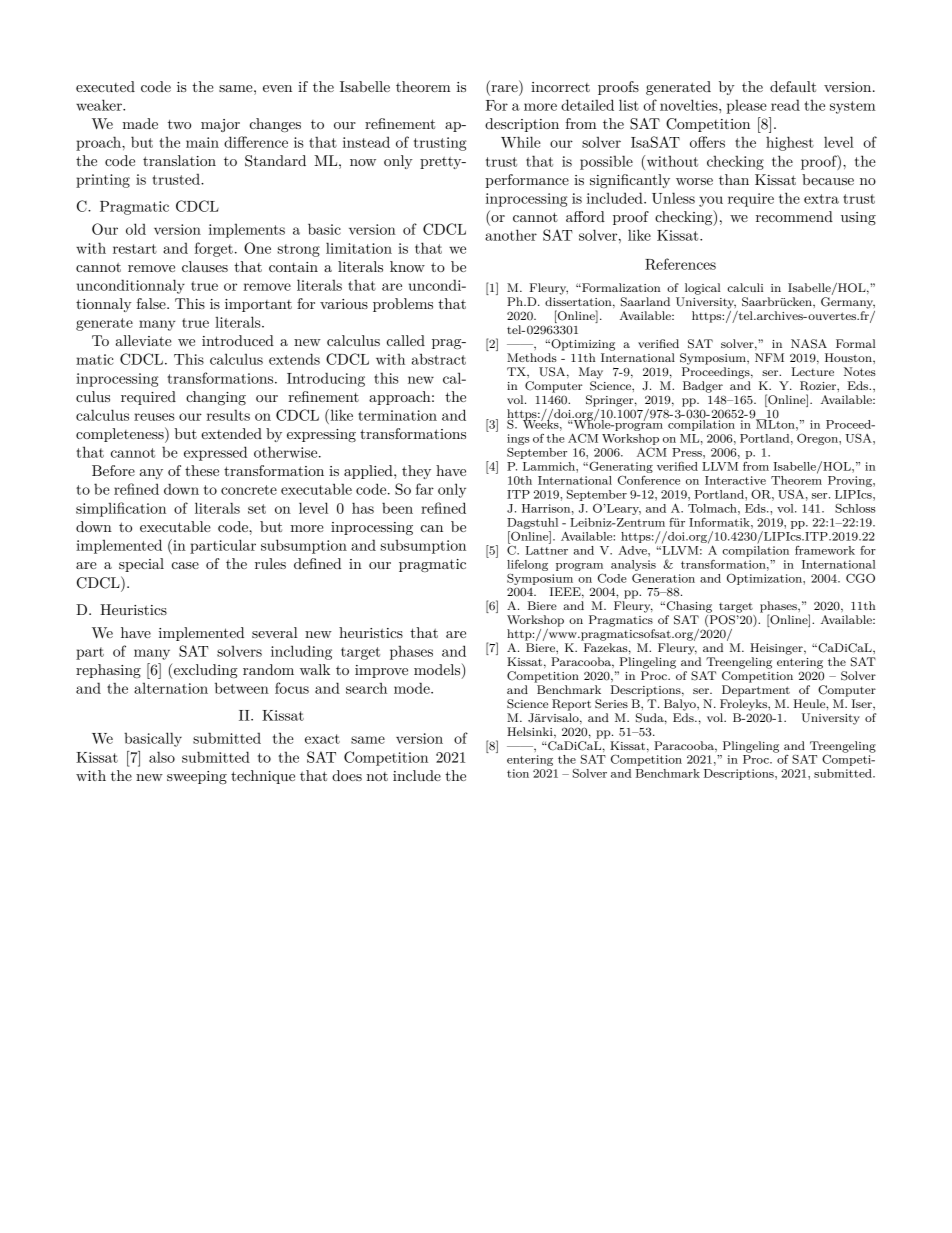 This screenshot has width=952, height=1233. I want to click on extended, so click(231, 433).
